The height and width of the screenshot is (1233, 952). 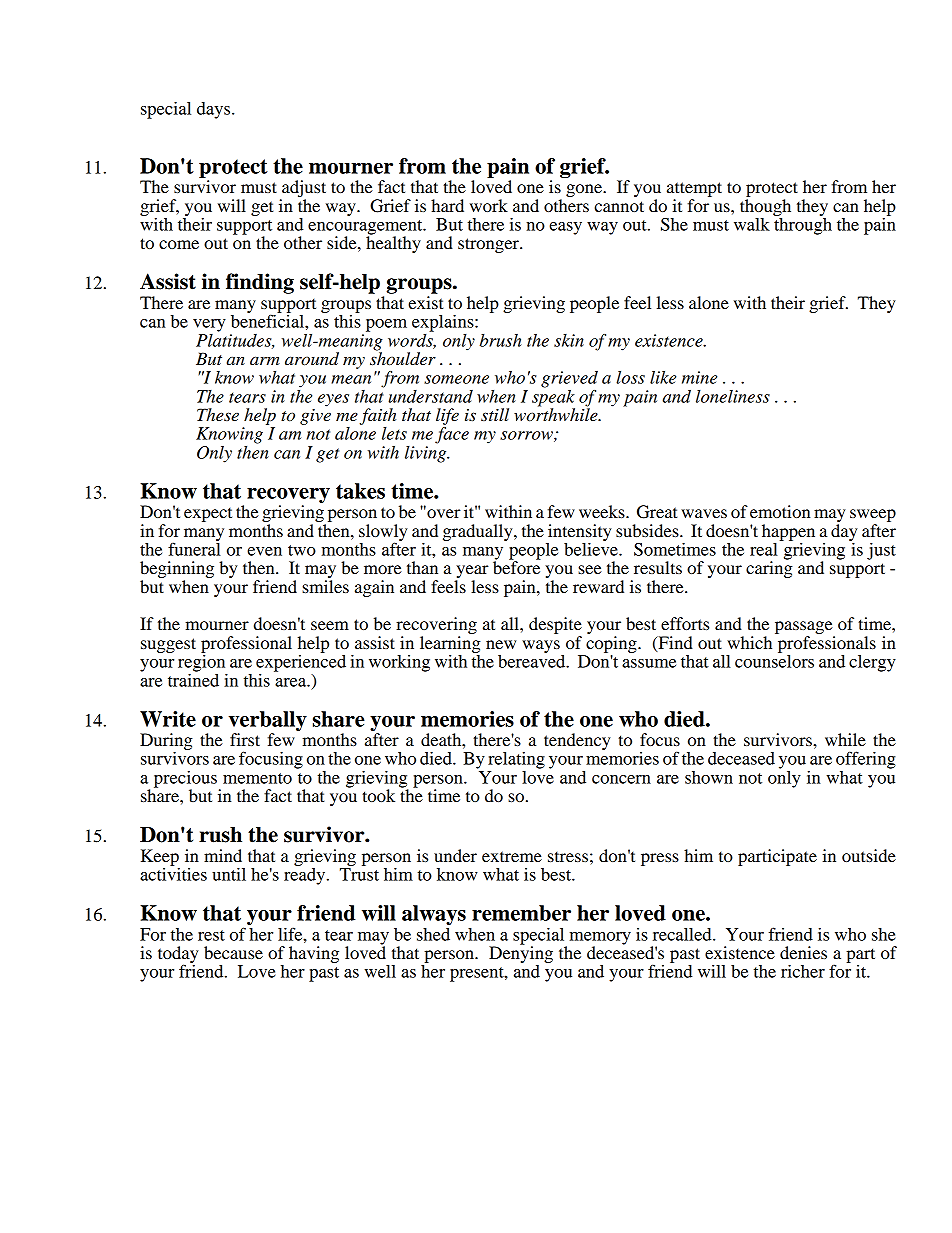 I want to click on though, so click(x=765, y=207).
